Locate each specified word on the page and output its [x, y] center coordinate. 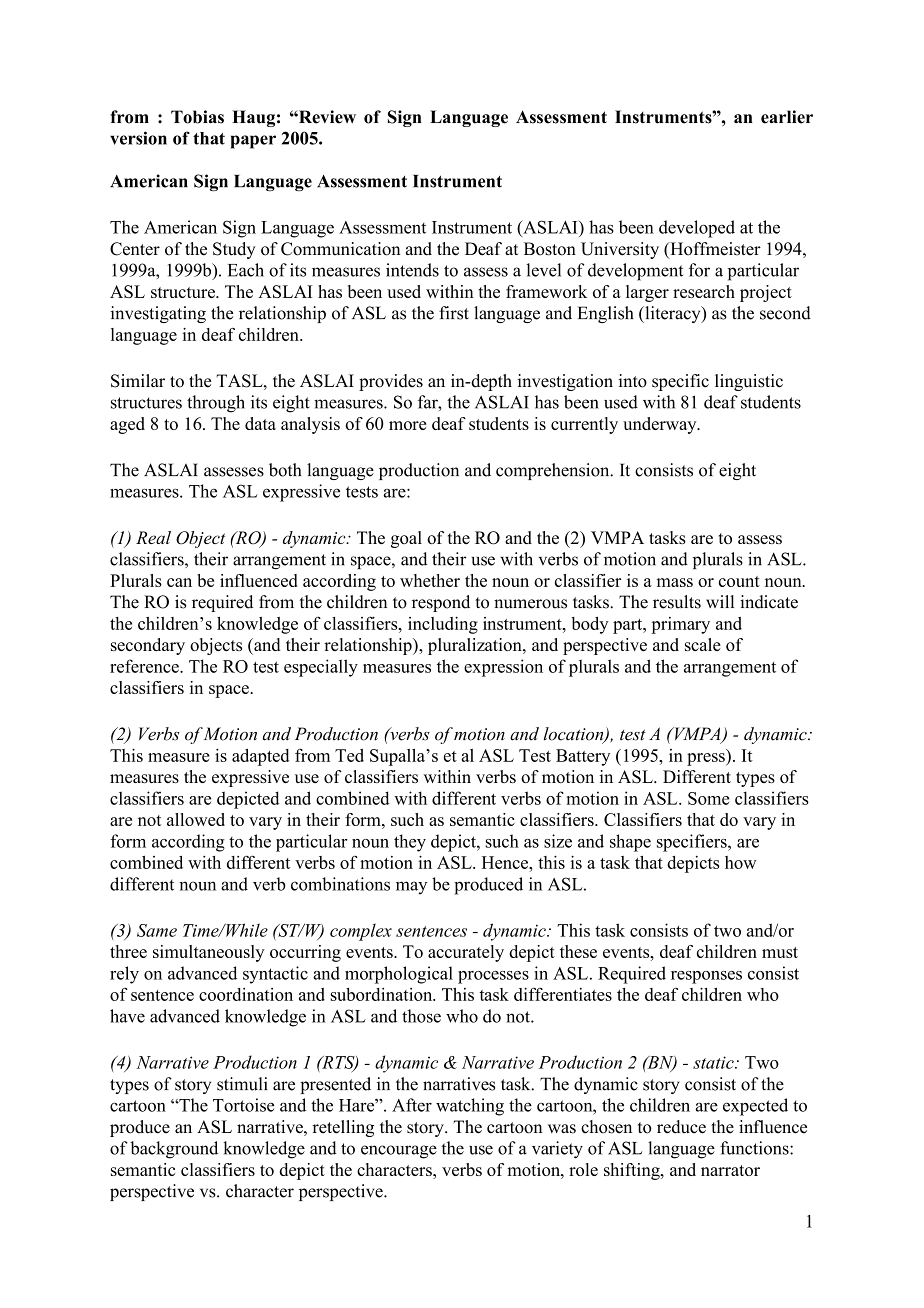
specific [680, 382]
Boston [550, 249]
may [411, 888]
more [407, 425]
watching [470, 1107]
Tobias [197, 117]
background [174, 1150]
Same [157, 930]
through [216, 404]
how [741, 862]
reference [145, 666]
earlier [787, 117]
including [443, 625]
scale [703, 644]
